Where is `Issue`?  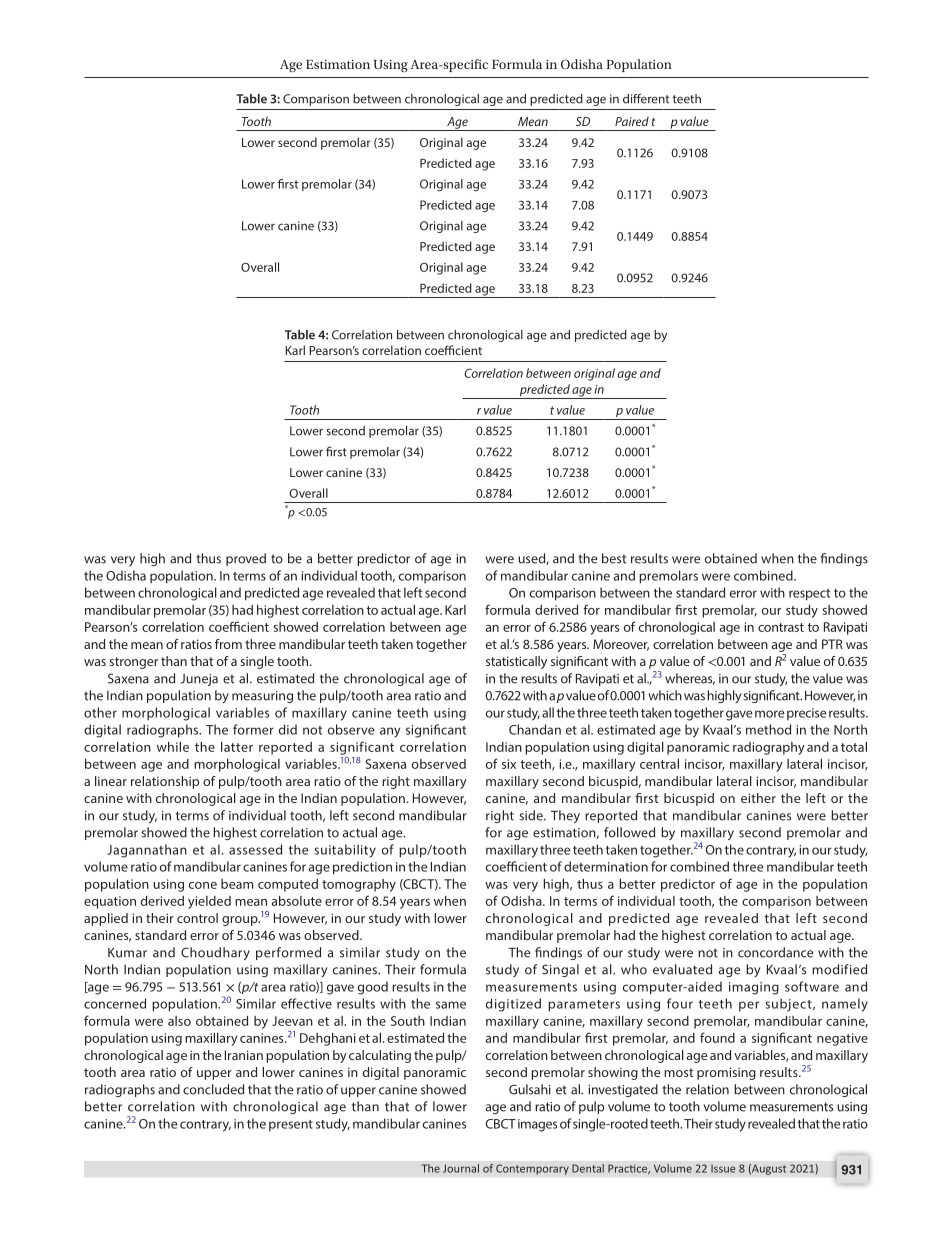
Issue is located at coordinates (723, 1169).
